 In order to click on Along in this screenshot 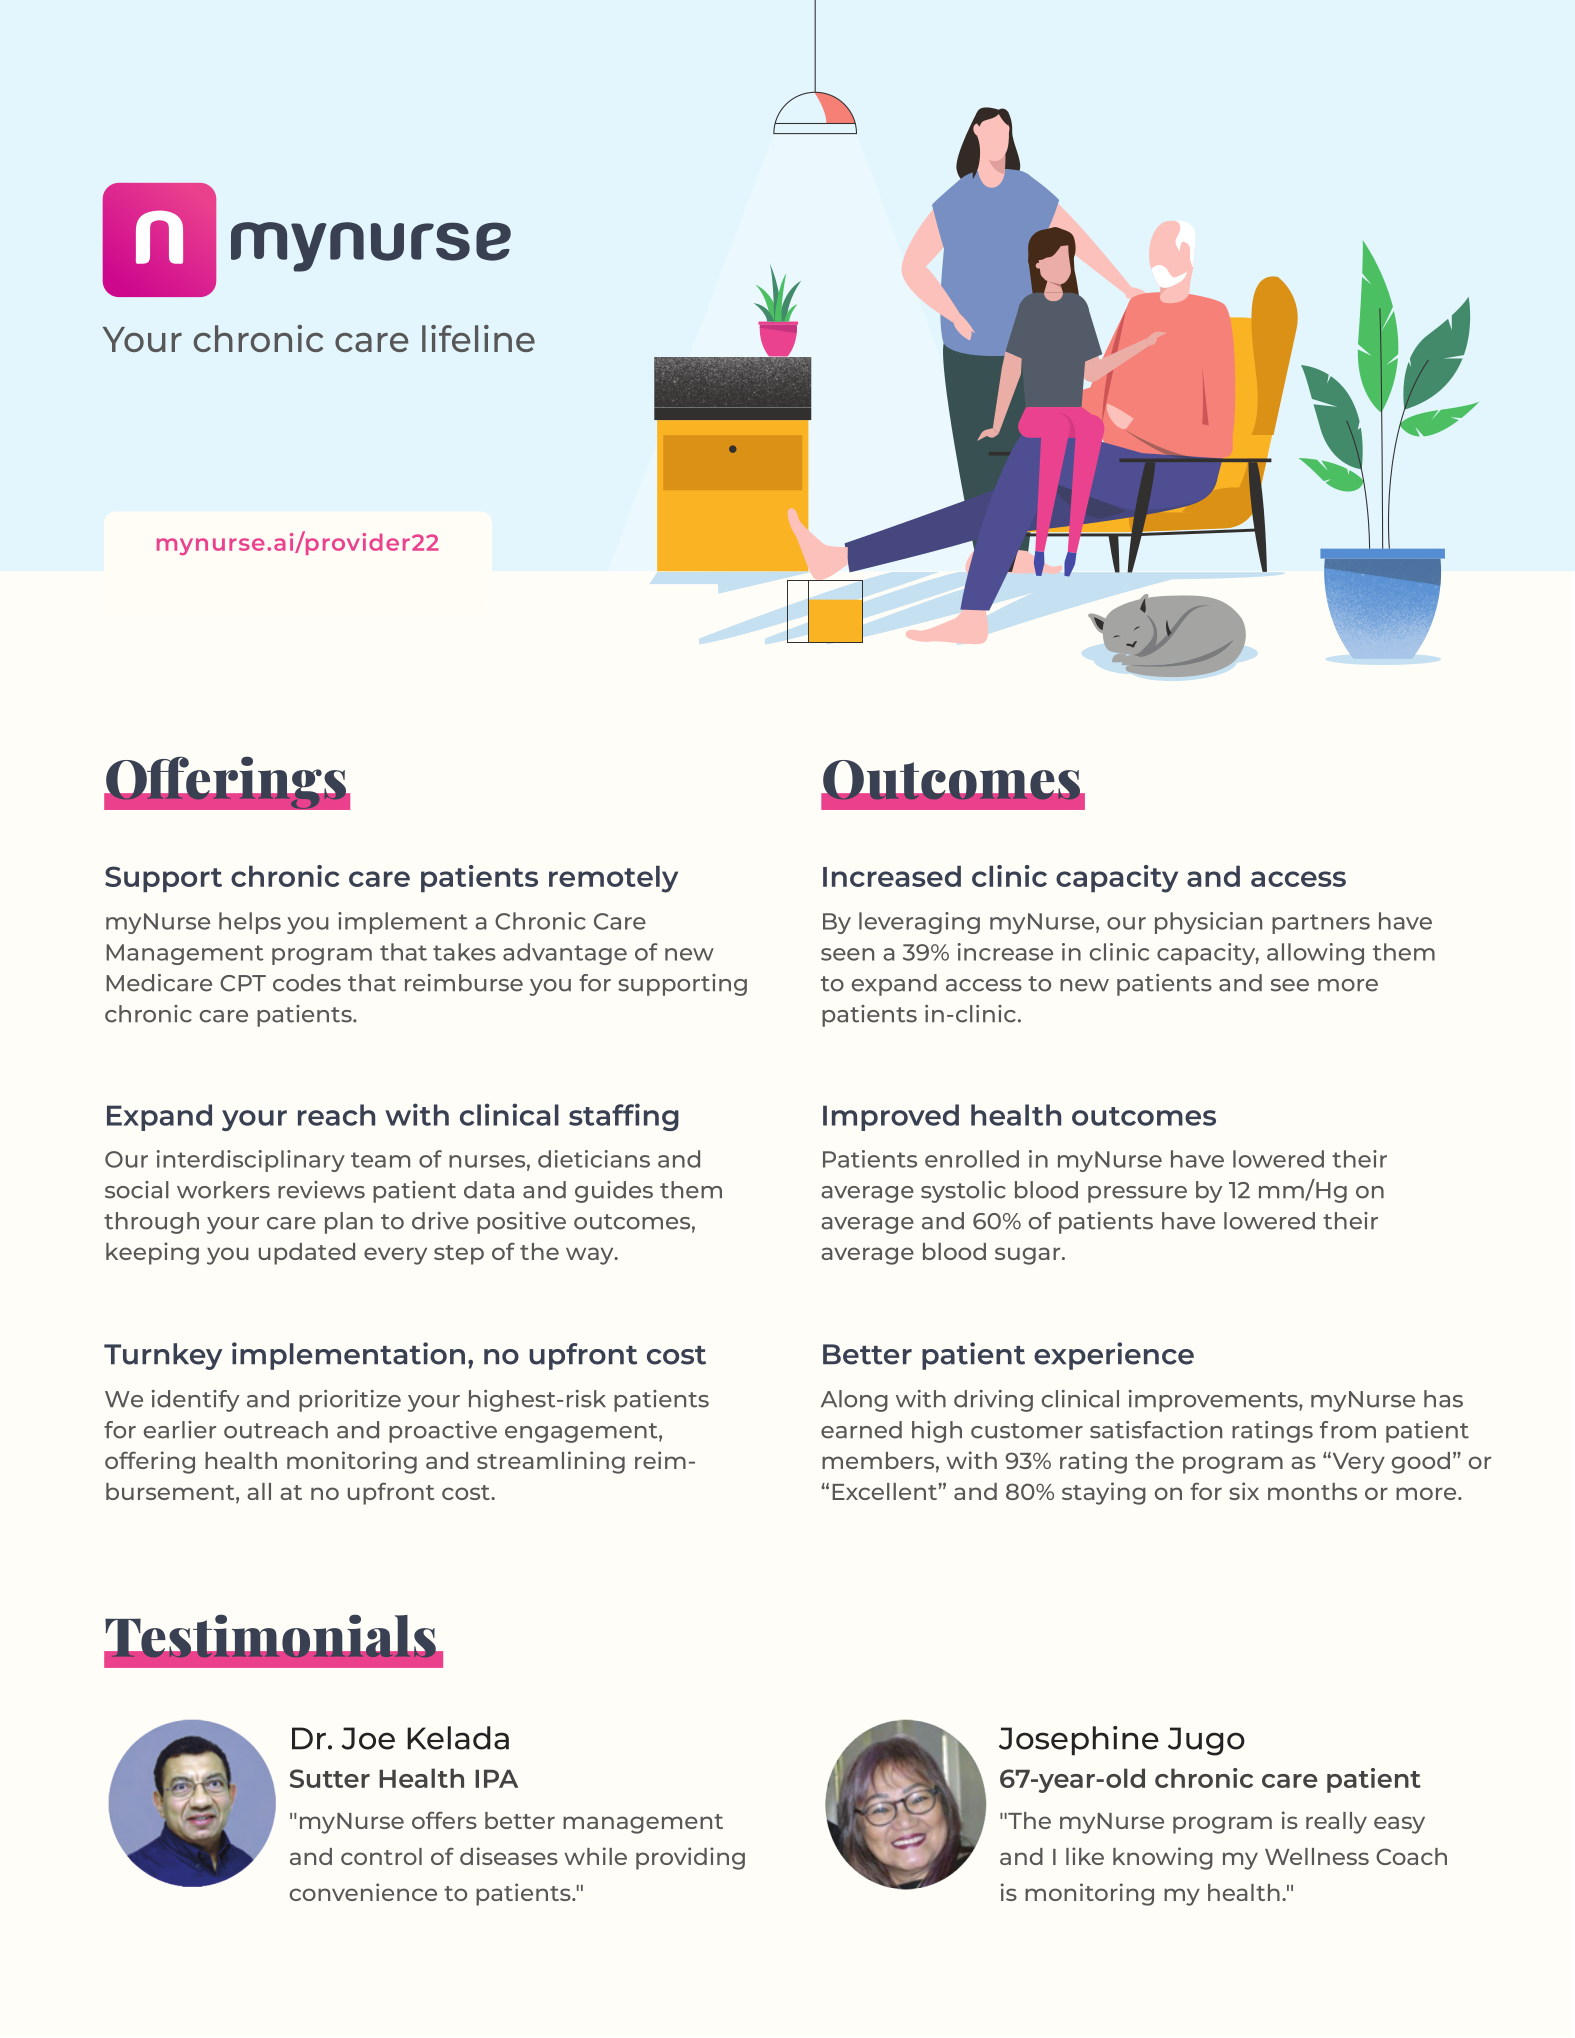, I will do `click(854, 1401)`.
